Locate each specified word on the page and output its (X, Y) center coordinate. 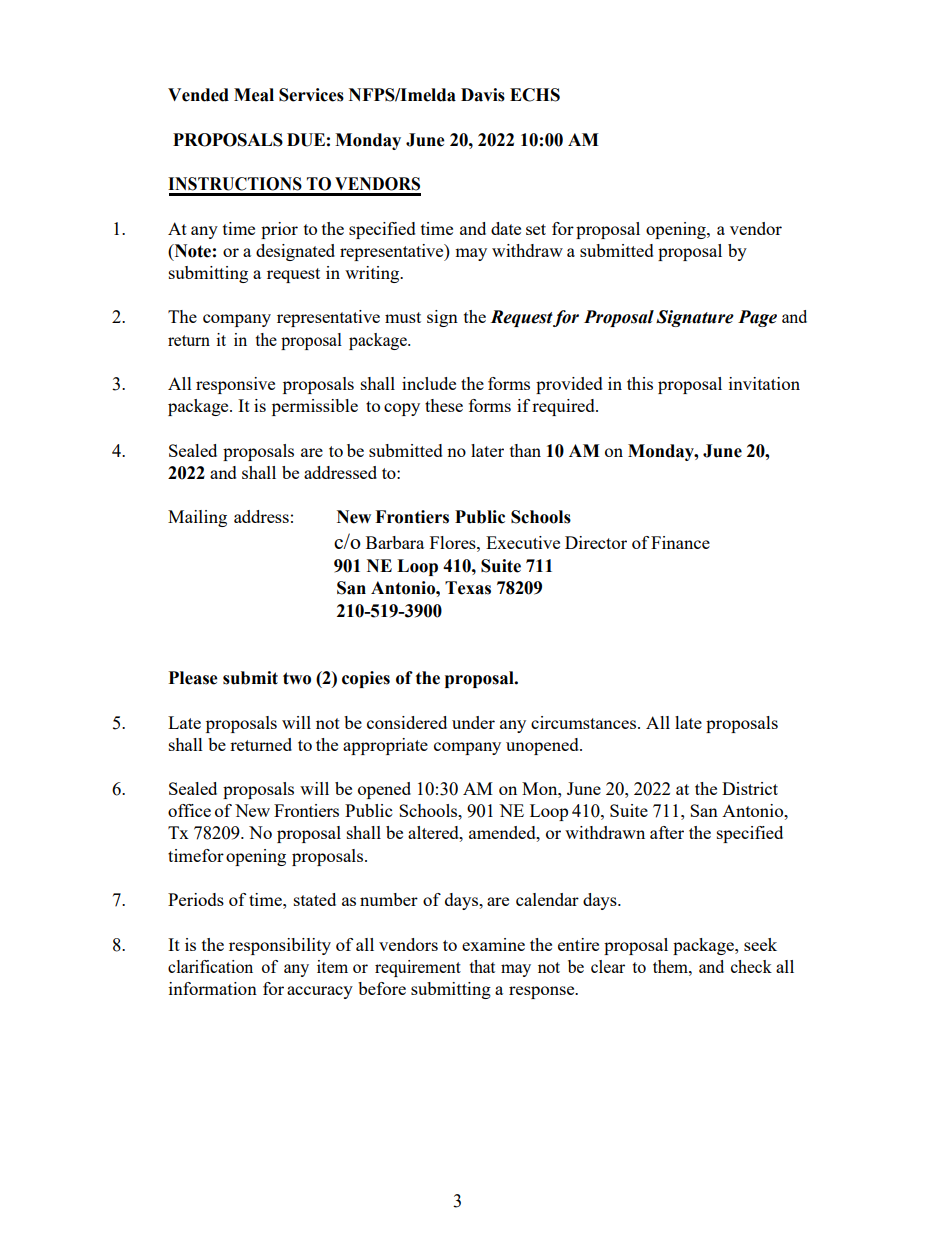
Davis (483, 95)
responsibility (280, 946)
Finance (680, 542)
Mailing (197, 518)
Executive (523, 542)
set (536, 229)
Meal (254, 95)
